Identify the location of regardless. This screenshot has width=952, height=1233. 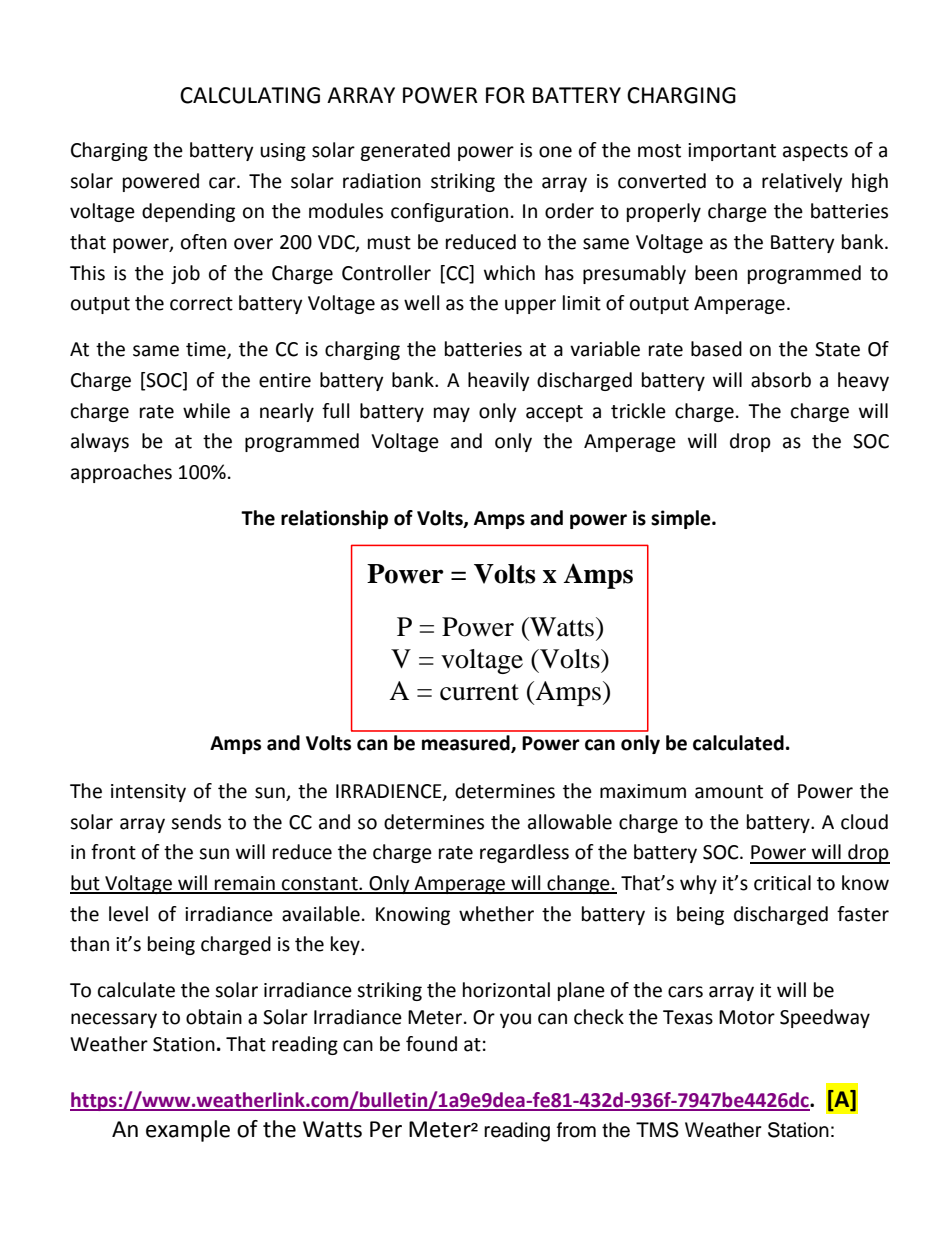
(524, 853).
